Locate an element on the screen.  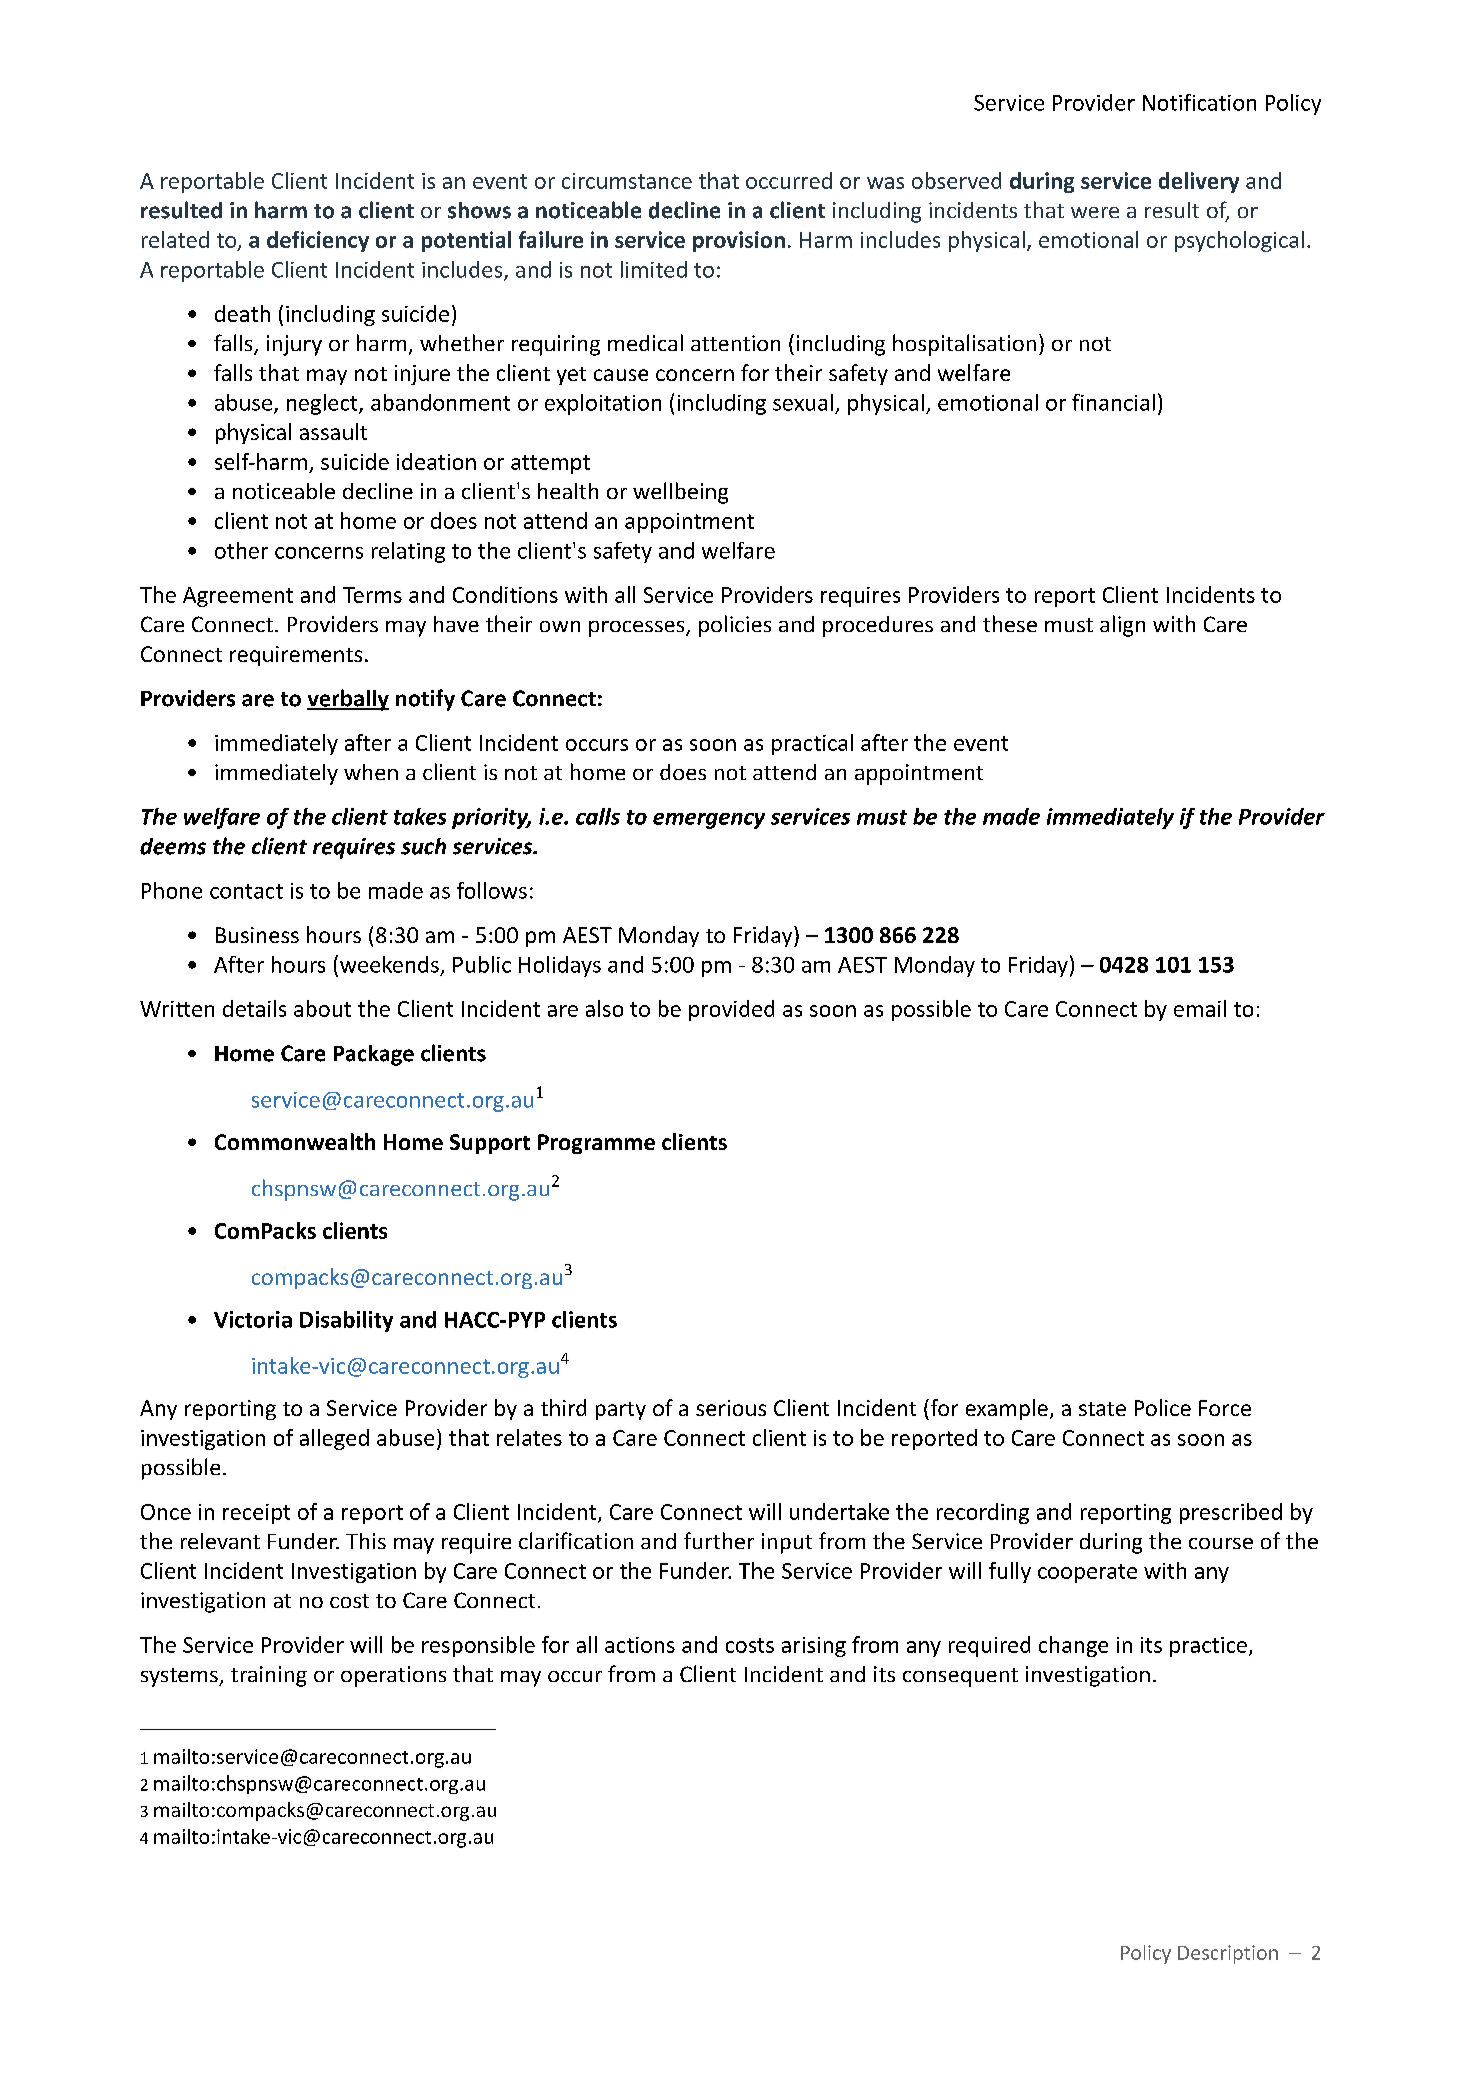
align is located at coordinates (1122, 626).
